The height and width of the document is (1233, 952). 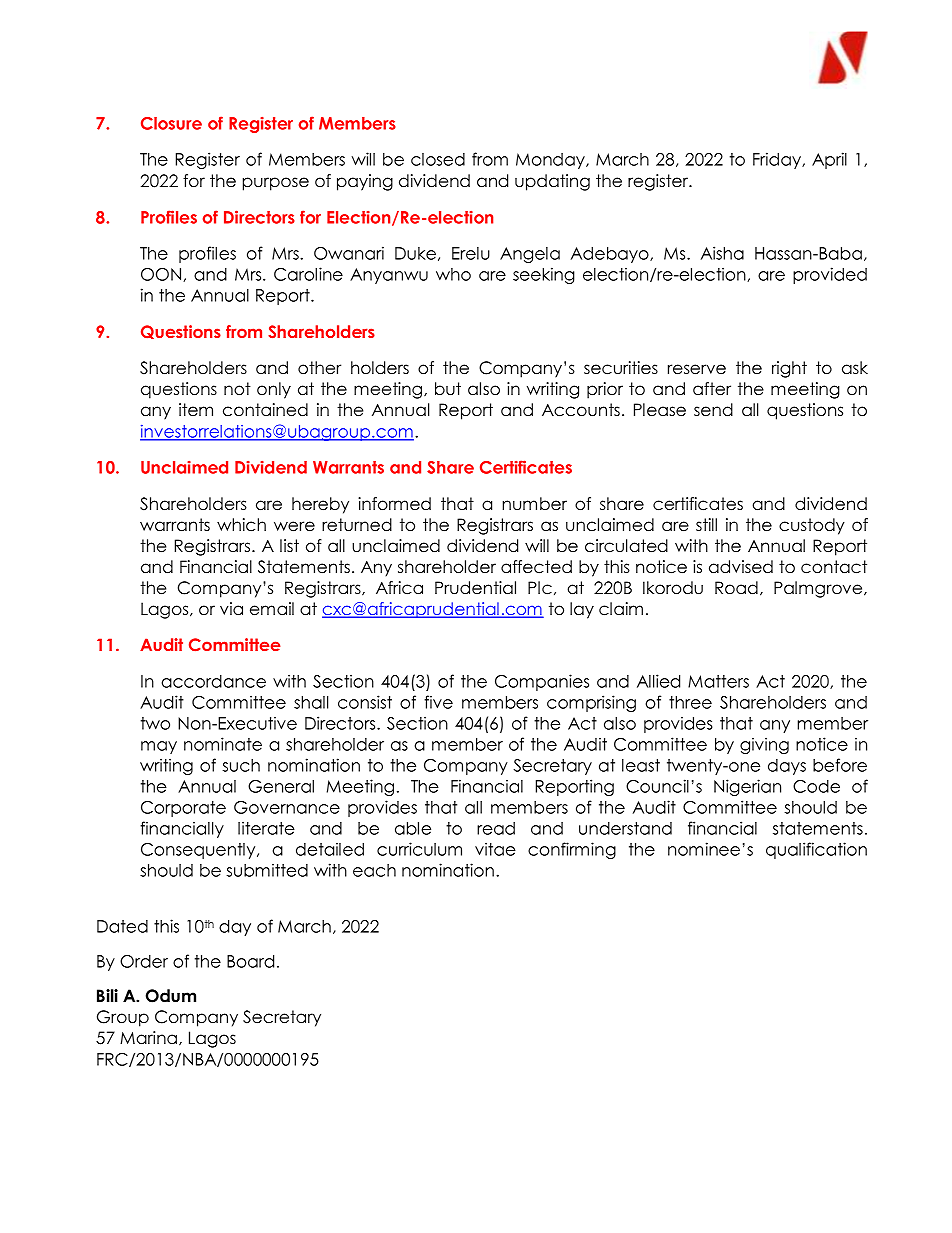 What do you see at coordinates (789, 369) in the document?
I see `right` at bounding box center [789, 369].
